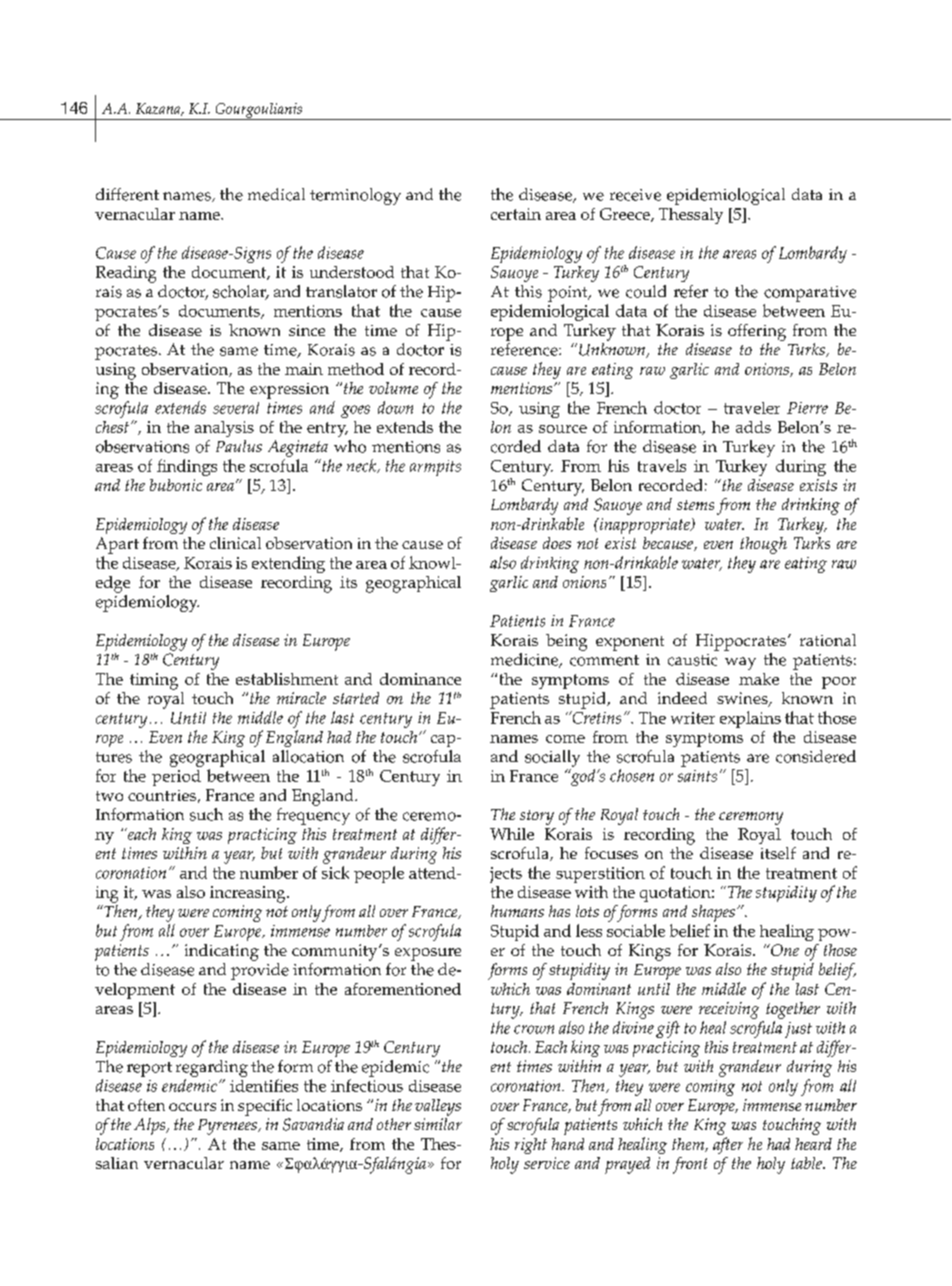  Describe the element at coordinates (206, 814) in the screenshot. I see `such` at that location.
